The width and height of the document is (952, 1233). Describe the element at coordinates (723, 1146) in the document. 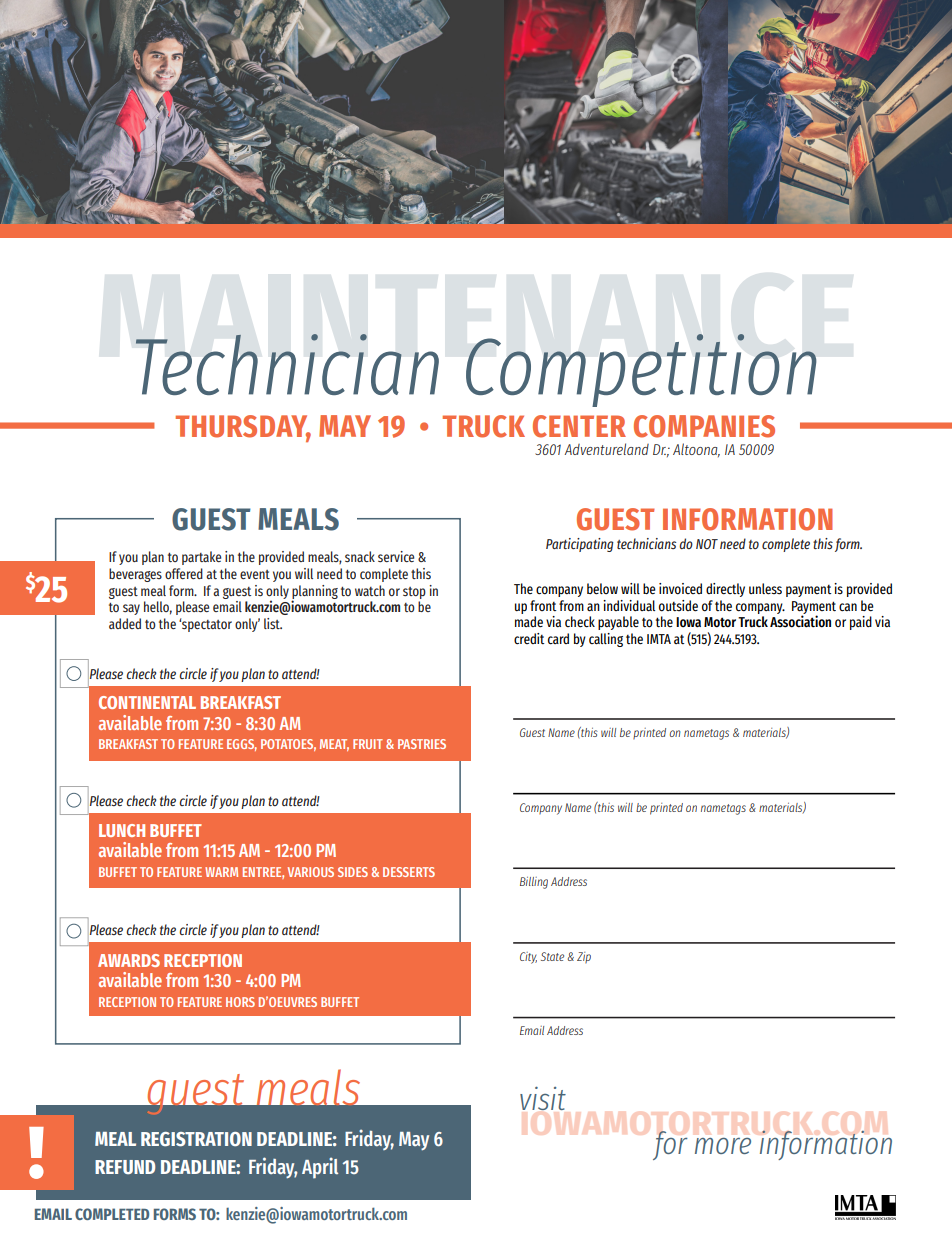

I see `more` at that location.
